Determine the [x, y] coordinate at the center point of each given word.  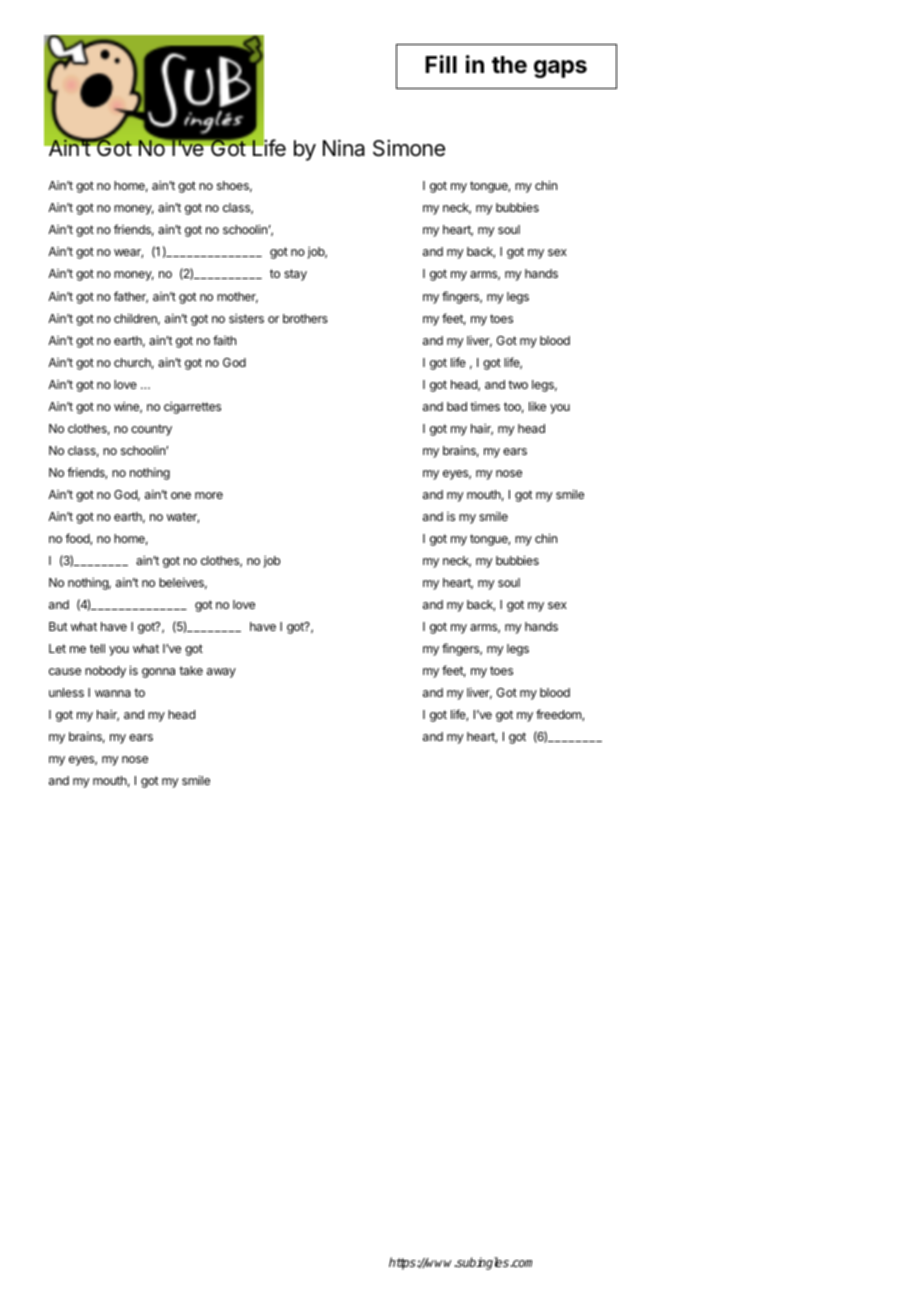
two [518, 384]
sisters [246, 318]
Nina [344, 148]
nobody [105, 672]
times [485, 406]
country [151, 430]
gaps [560, 69]
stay [295, 275]
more [209, 495]
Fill [441, 64]
